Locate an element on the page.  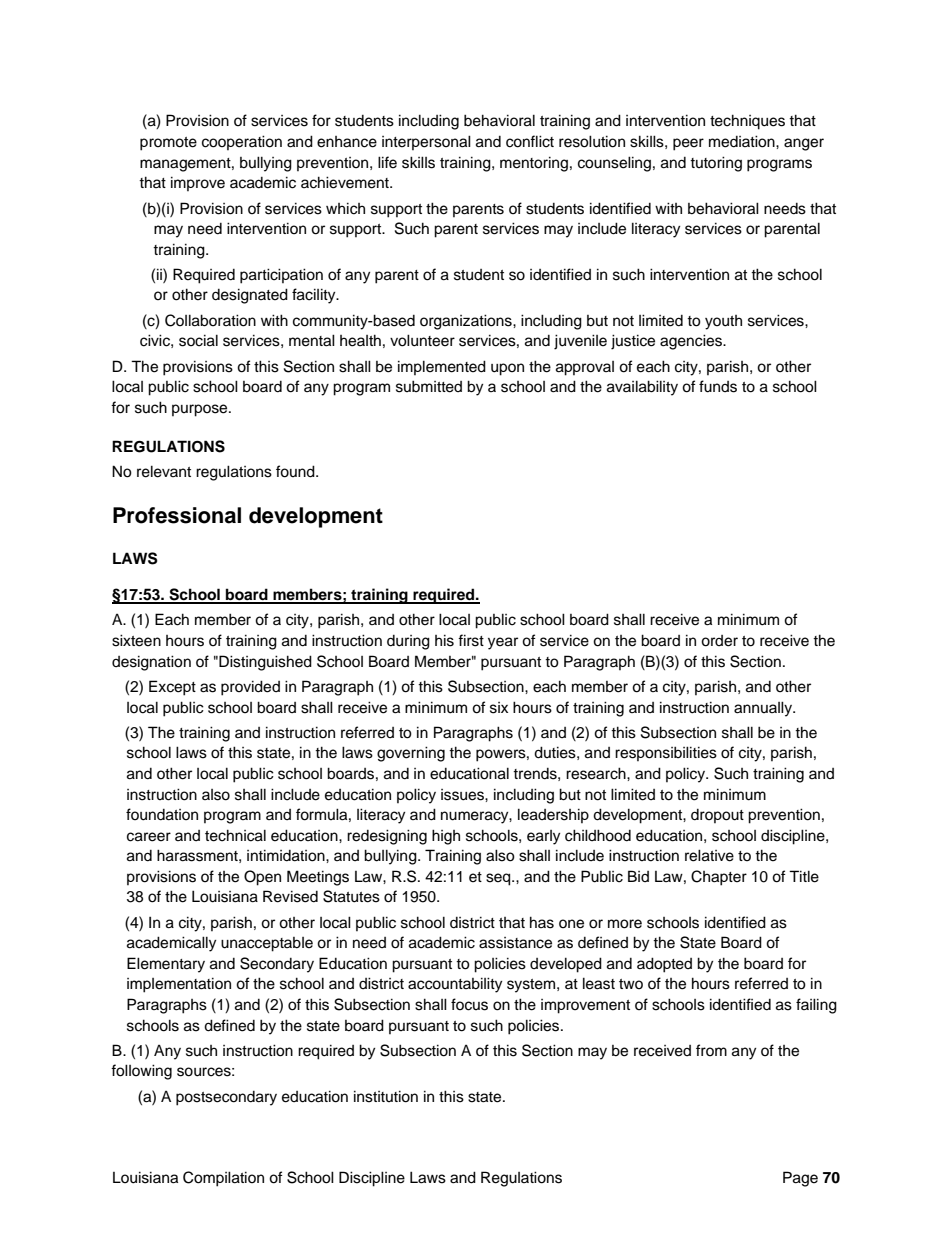
mediation is located at coordinates (743, 141).
